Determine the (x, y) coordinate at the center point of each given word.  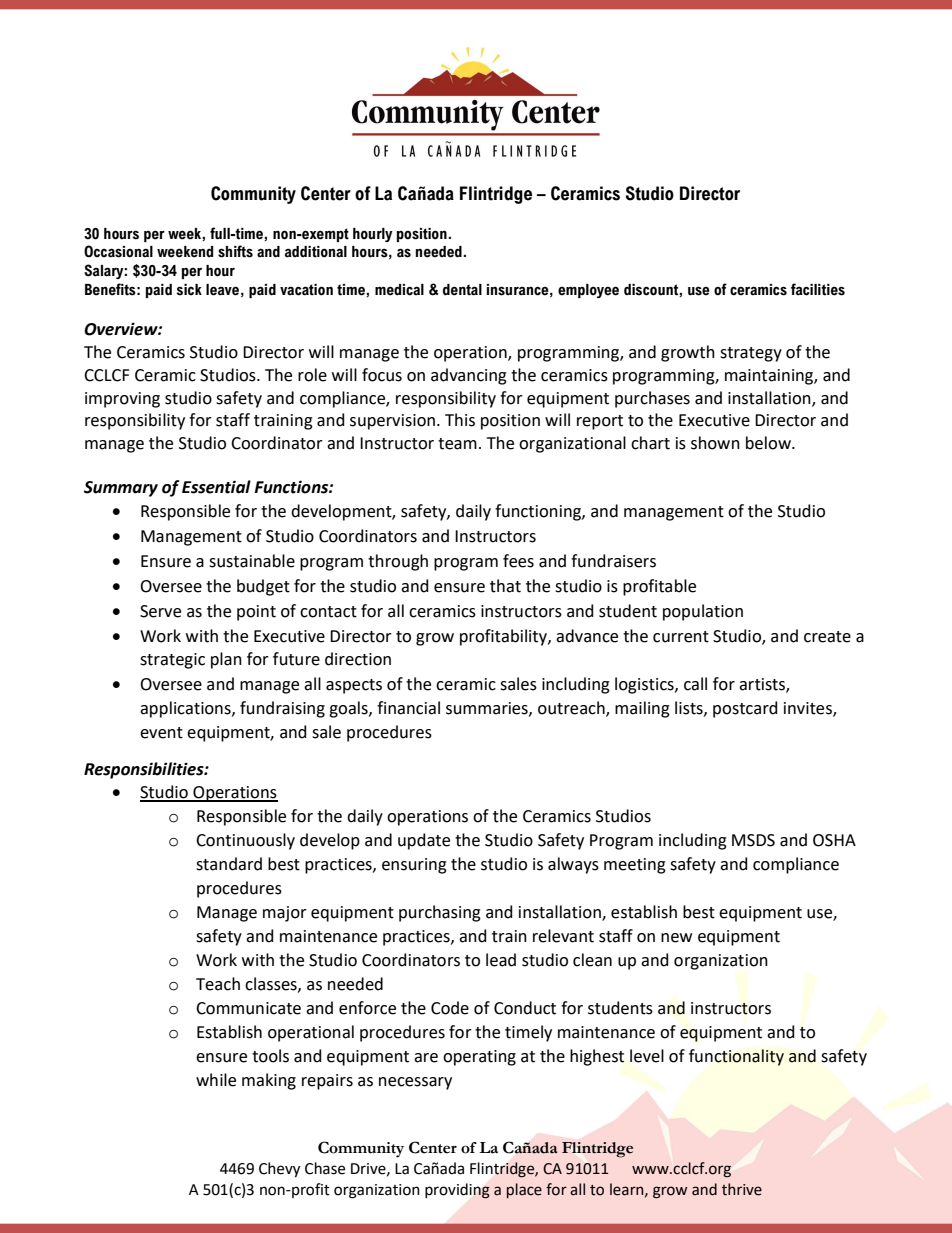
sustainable (252, 561)
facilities (818, 289)
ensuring (414, 866)
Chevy (279, 1170)
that (505, 586)
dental (462, 290)
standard (229, 864)
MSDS (753, 840)
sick (189, 290)
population (703, 612)
